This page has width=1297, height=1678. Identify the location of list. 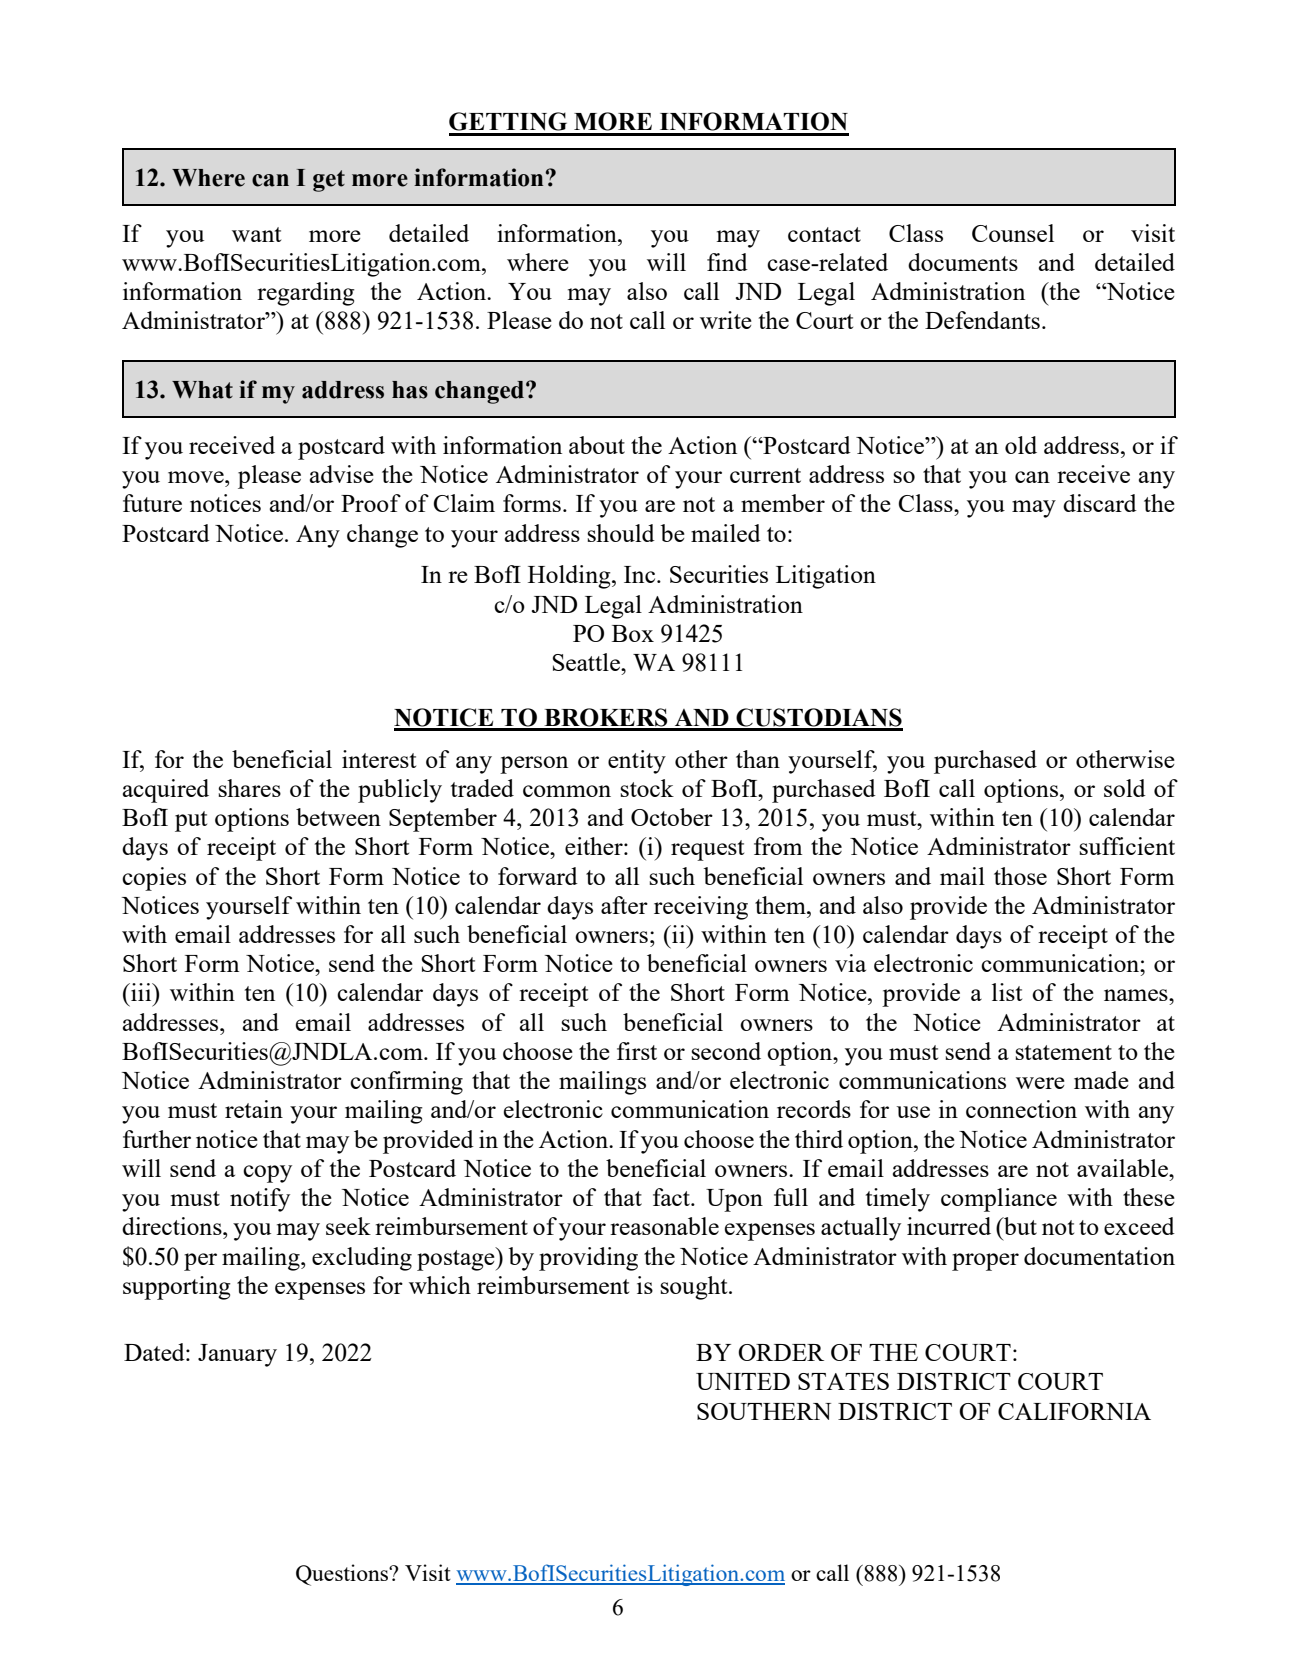
(1007, 992).
